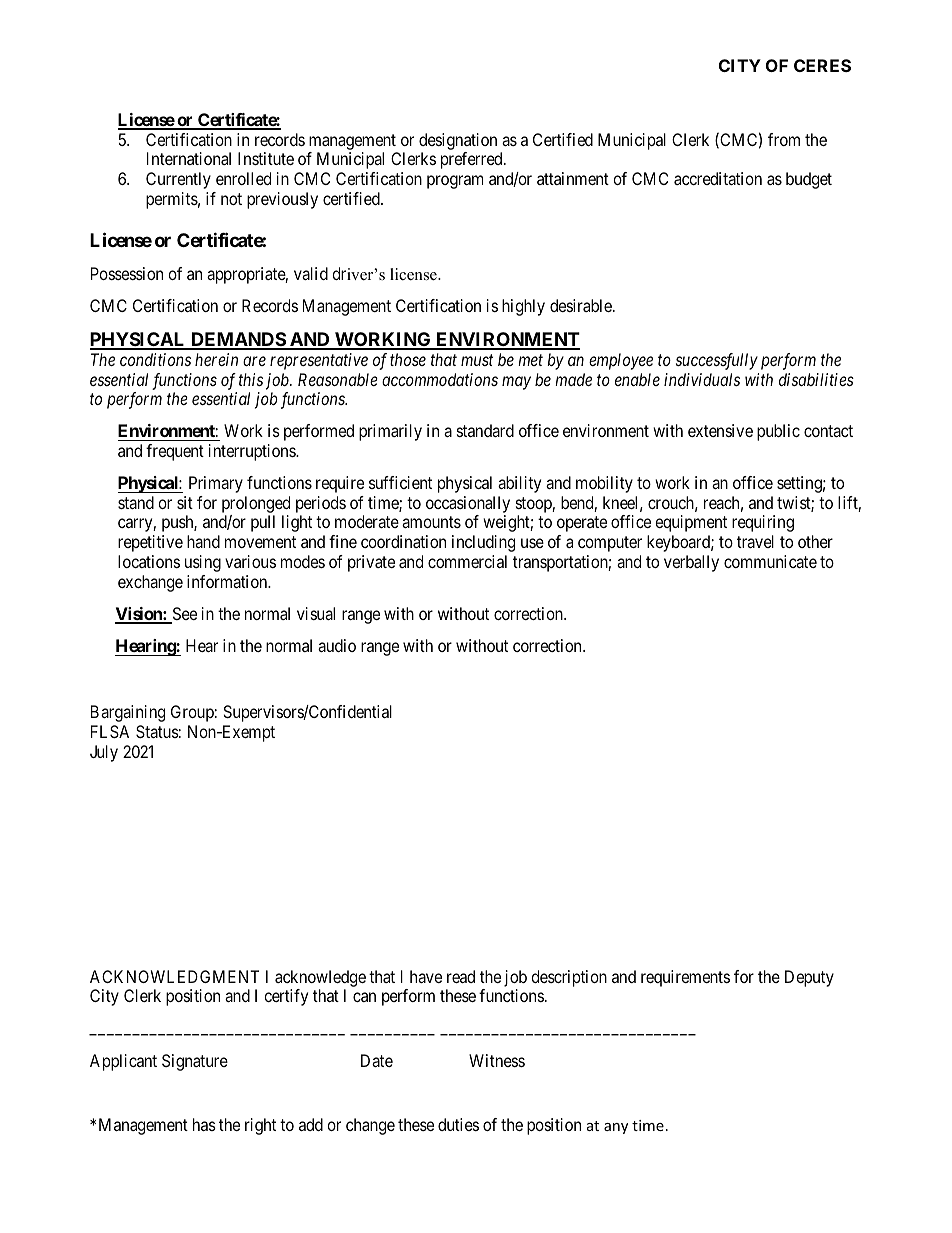 The height and width of the page is (1233, 952). Describe the element at coordinates (204, 1124) in the page. I see `has` at that location.
